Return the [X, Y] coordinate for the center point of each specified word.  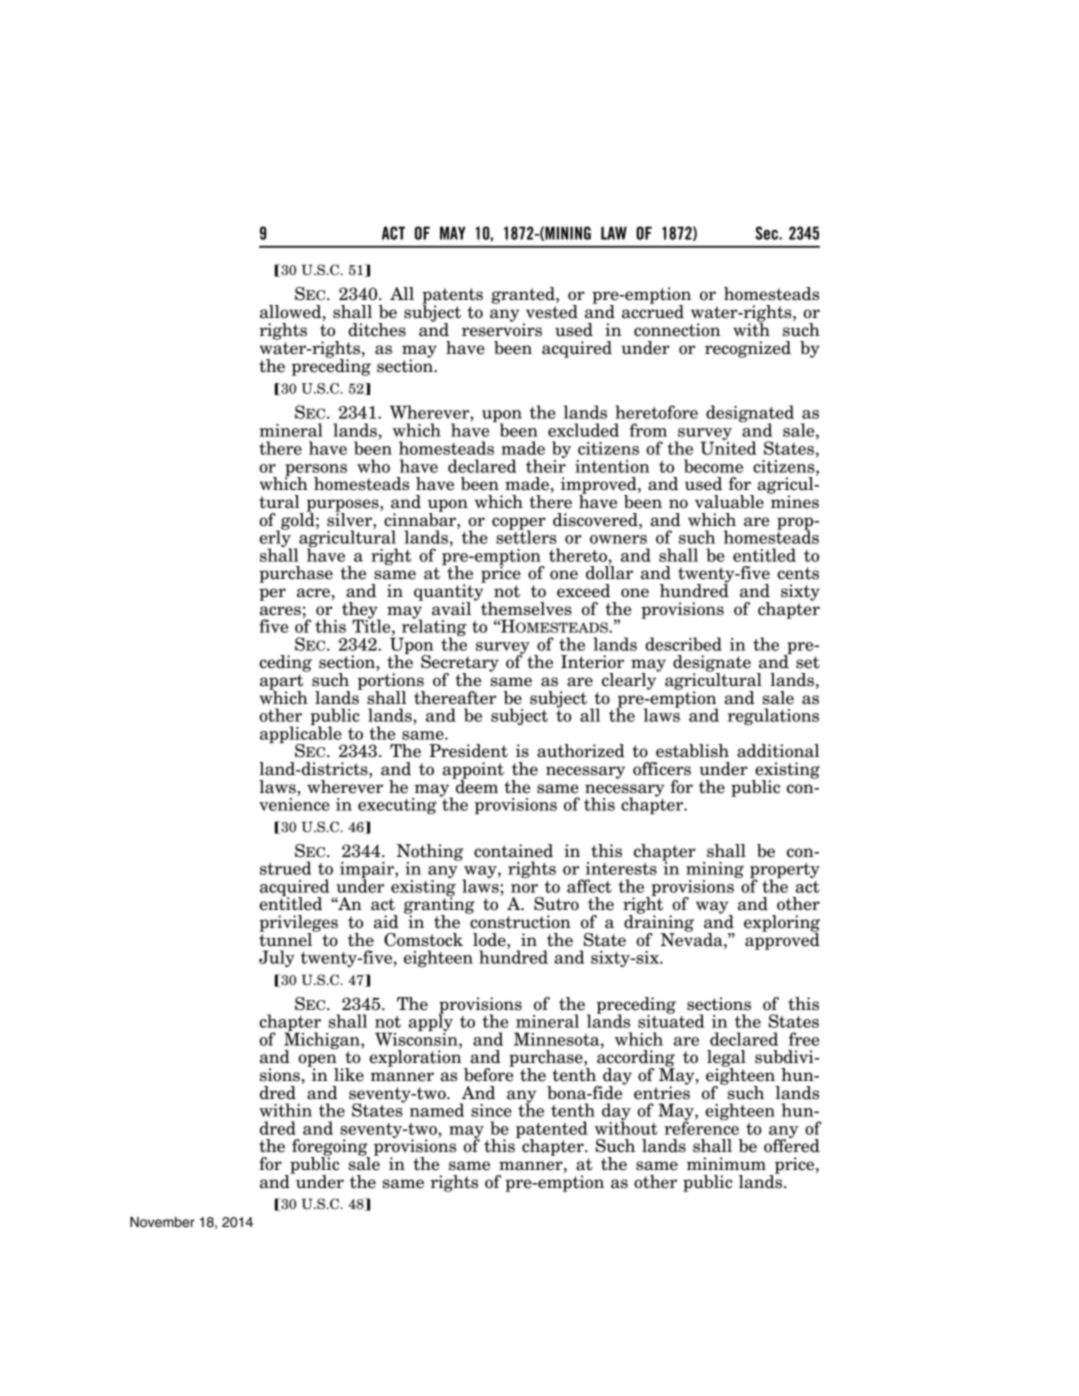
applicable [302, 734]
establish [692, 751]
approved [782, 940]
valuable [729, 502]
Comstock [423, 940]
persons [316, 471]
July [277, 958]
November [162, 1222]
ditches [377, 330]
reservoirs [502, 329]
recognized [748, 349]
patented [552, 1130]
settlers [526, 536]
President [468, 751]
